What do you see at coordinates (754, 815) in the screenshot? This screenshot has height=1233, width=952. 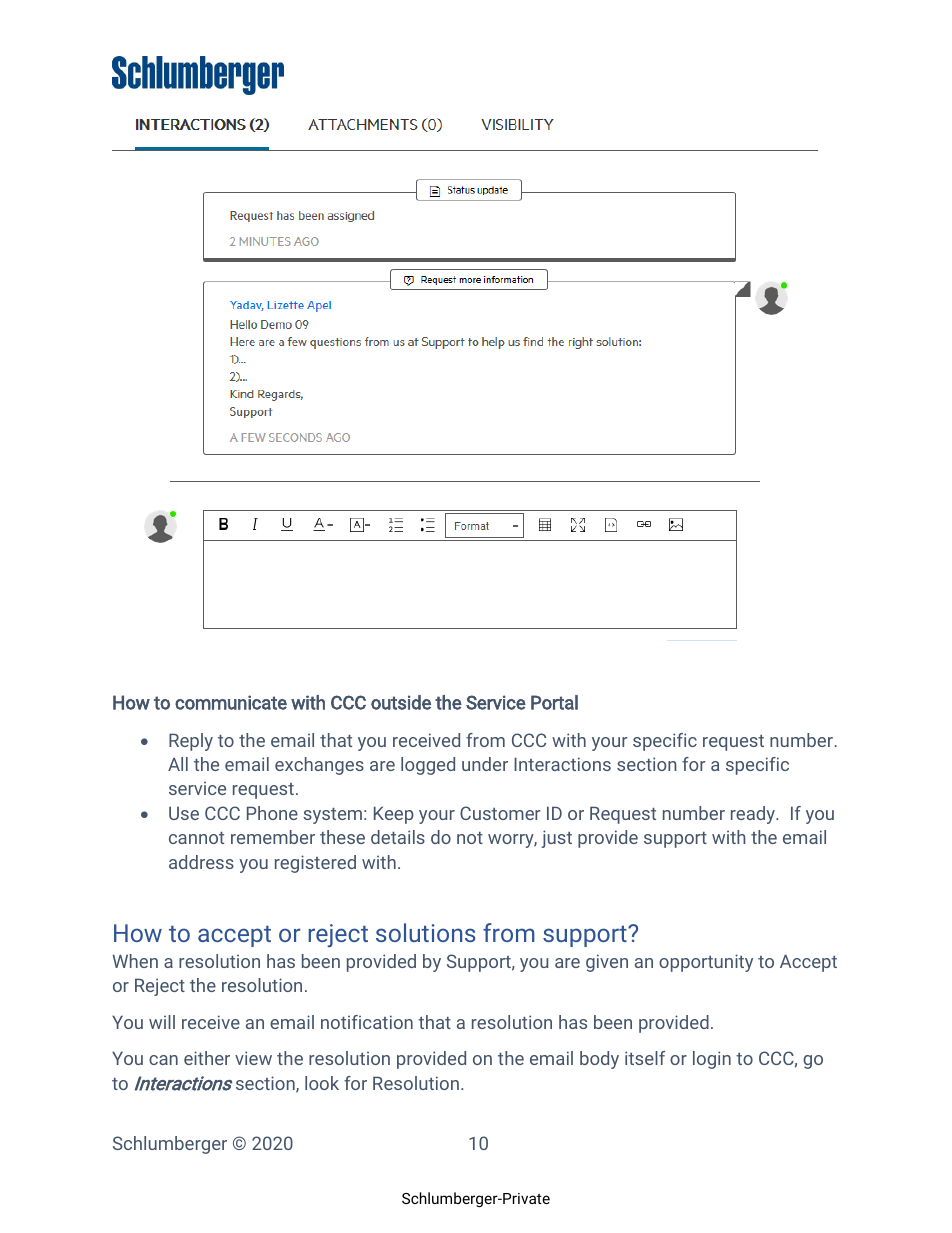 I see `ready` at bounding box center [754, 815].
